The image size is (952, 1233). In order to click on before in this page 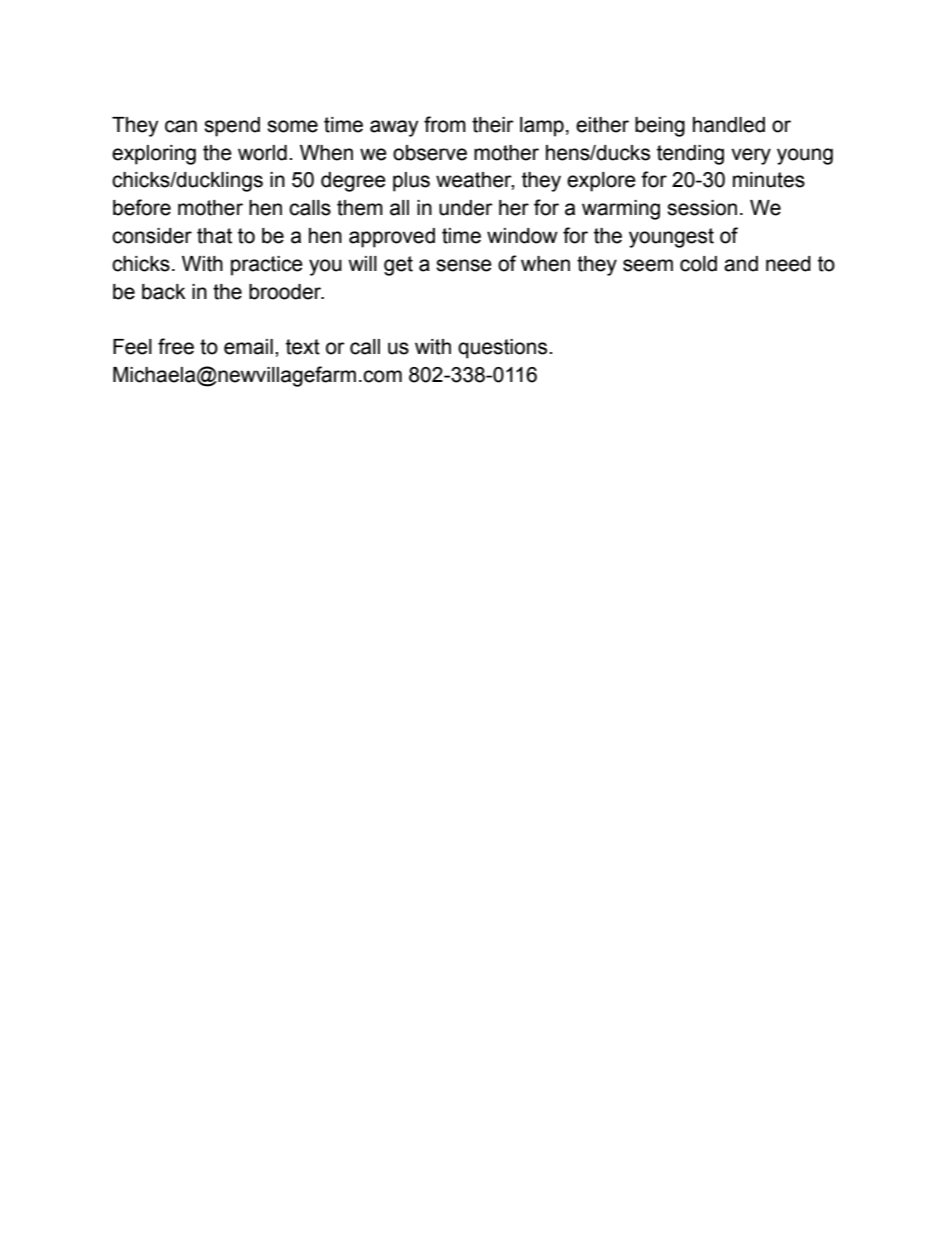, I will do `click(142, 207)`.
